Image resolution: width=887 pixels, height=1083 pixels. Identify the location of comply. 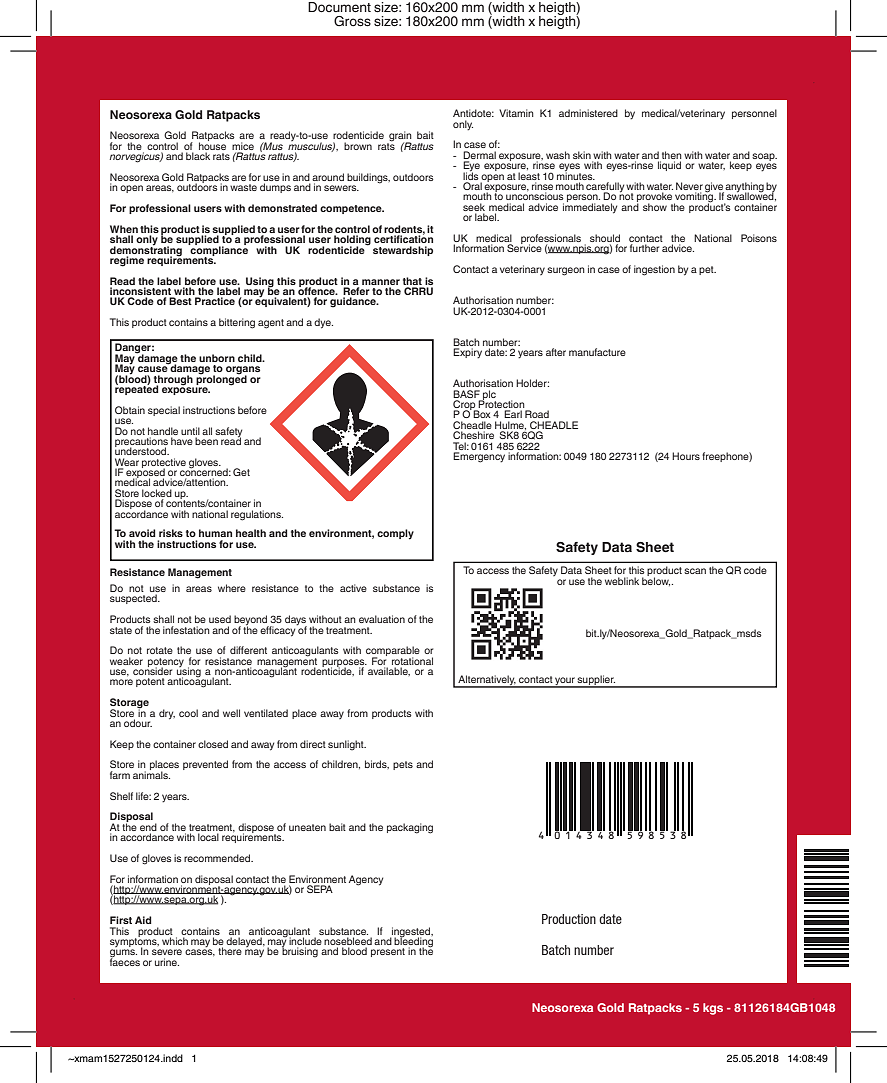
(395, 534).
